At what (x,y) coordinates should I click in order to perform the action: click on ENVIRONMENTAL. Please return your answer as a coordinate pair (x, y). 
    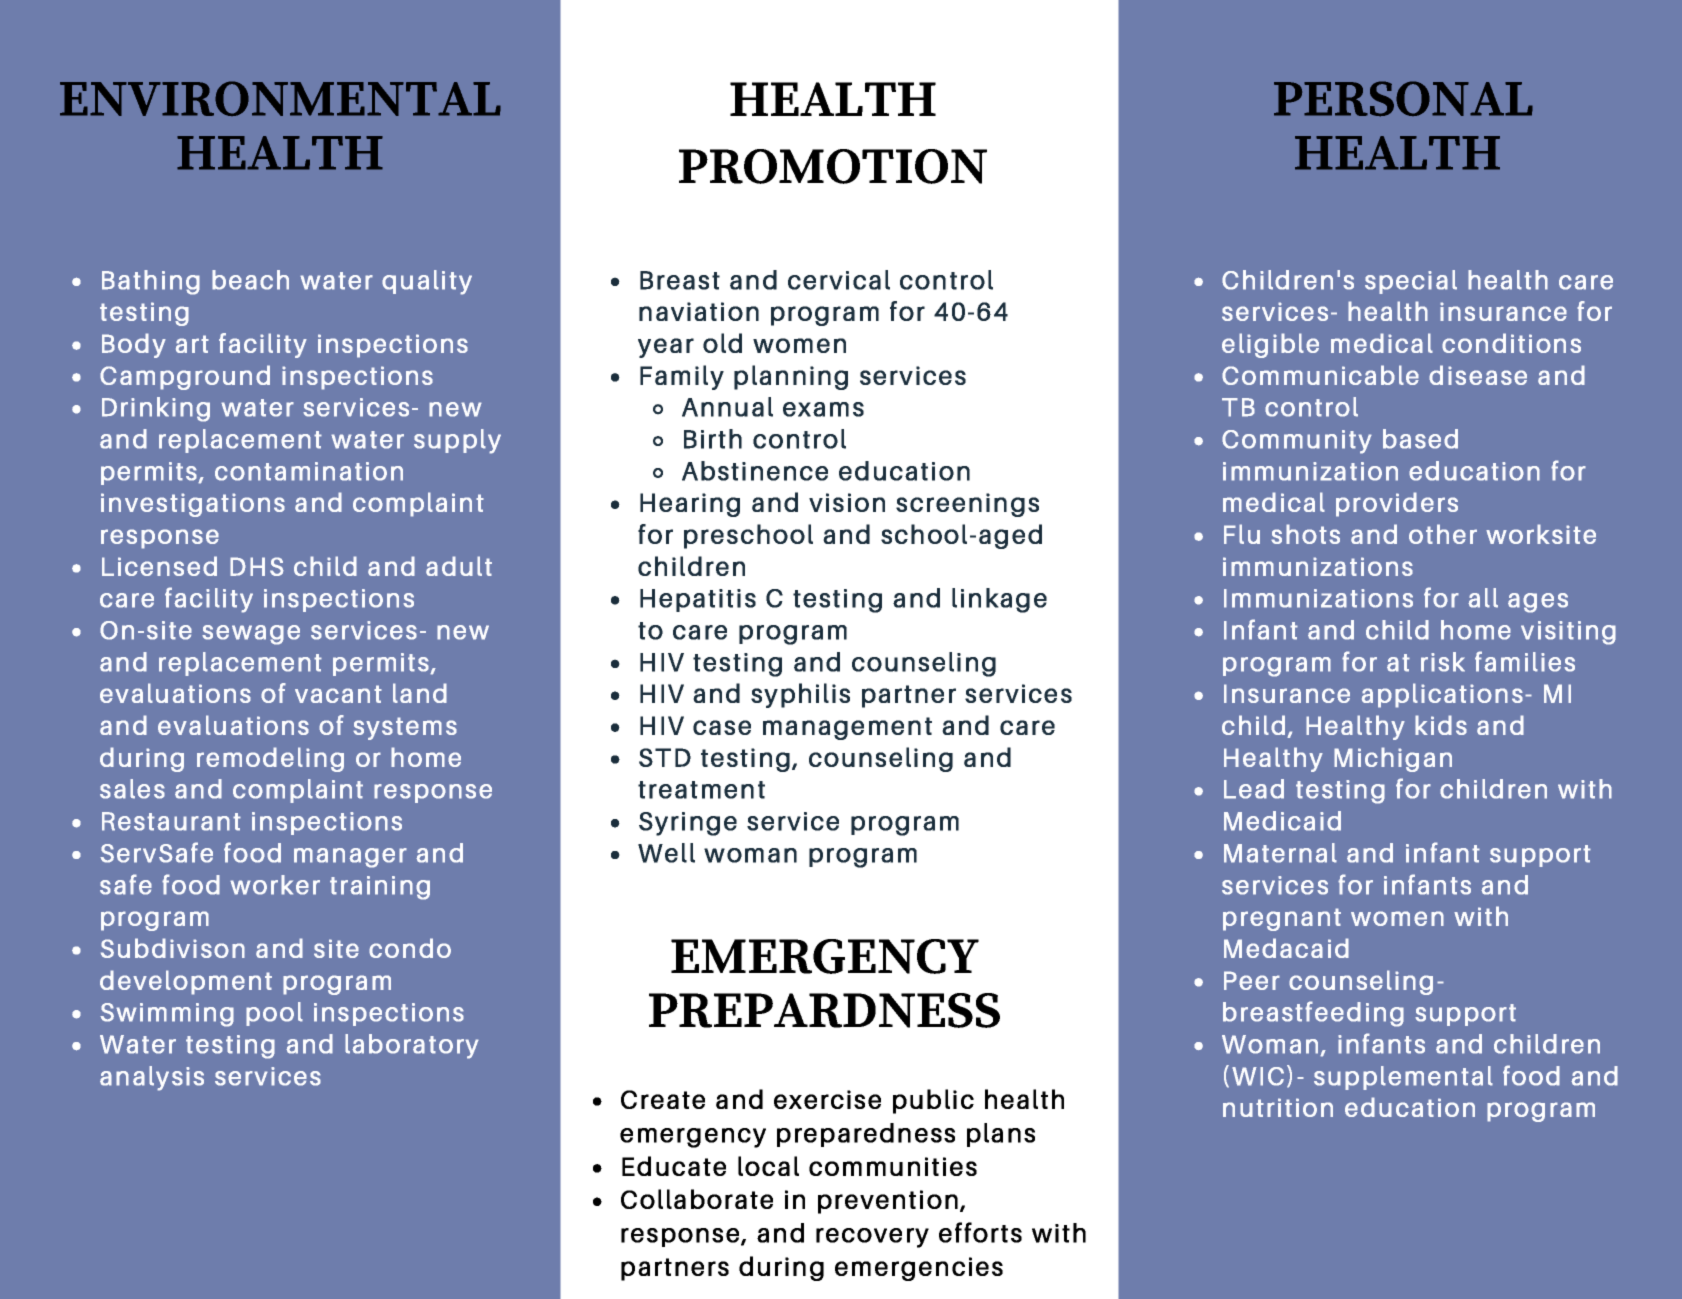
    Looking at the image, I should click on (280, 98).
